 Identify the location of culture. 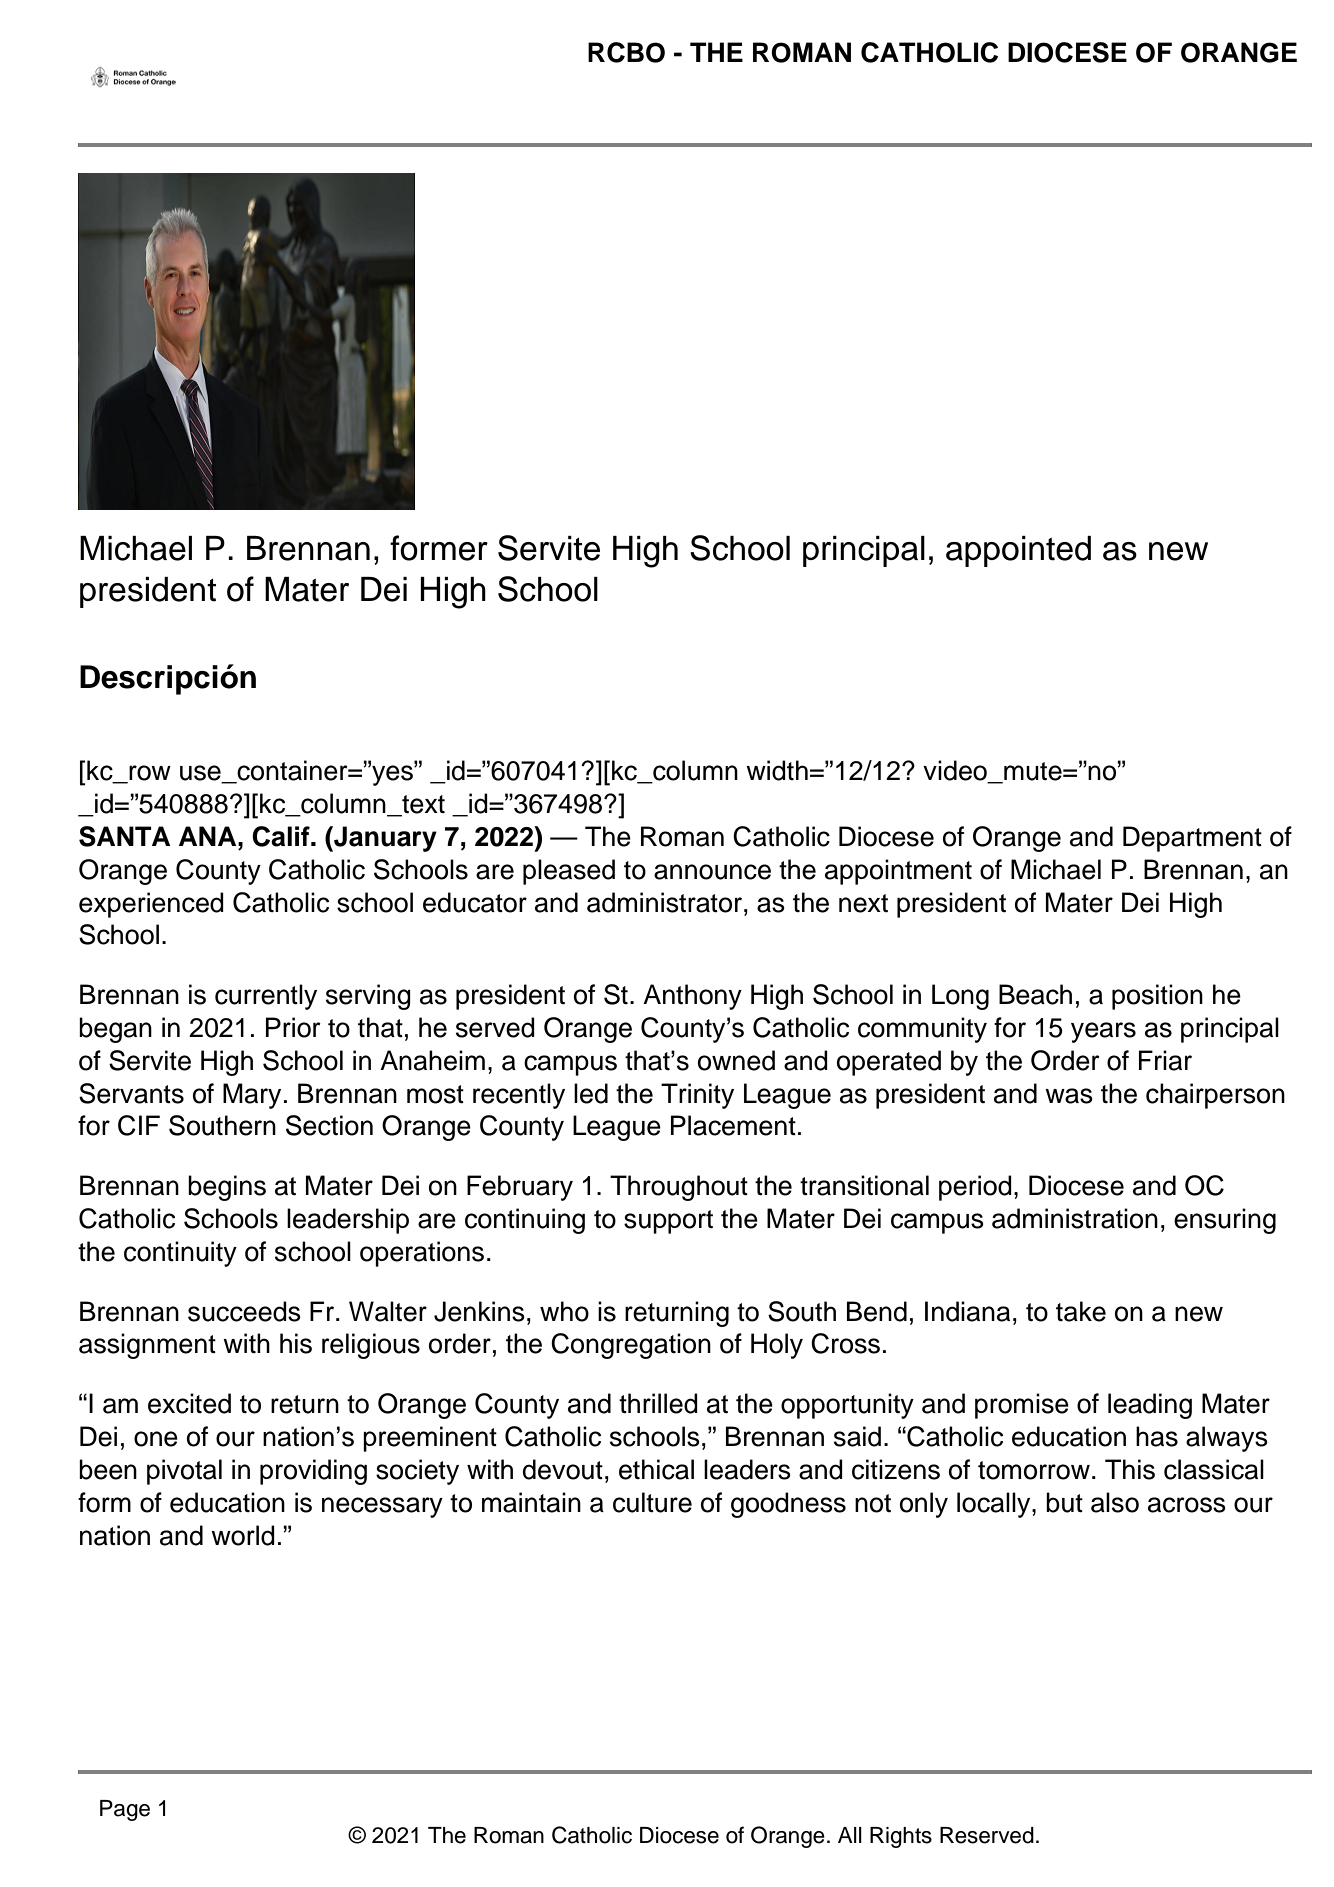
(652, 1502).
